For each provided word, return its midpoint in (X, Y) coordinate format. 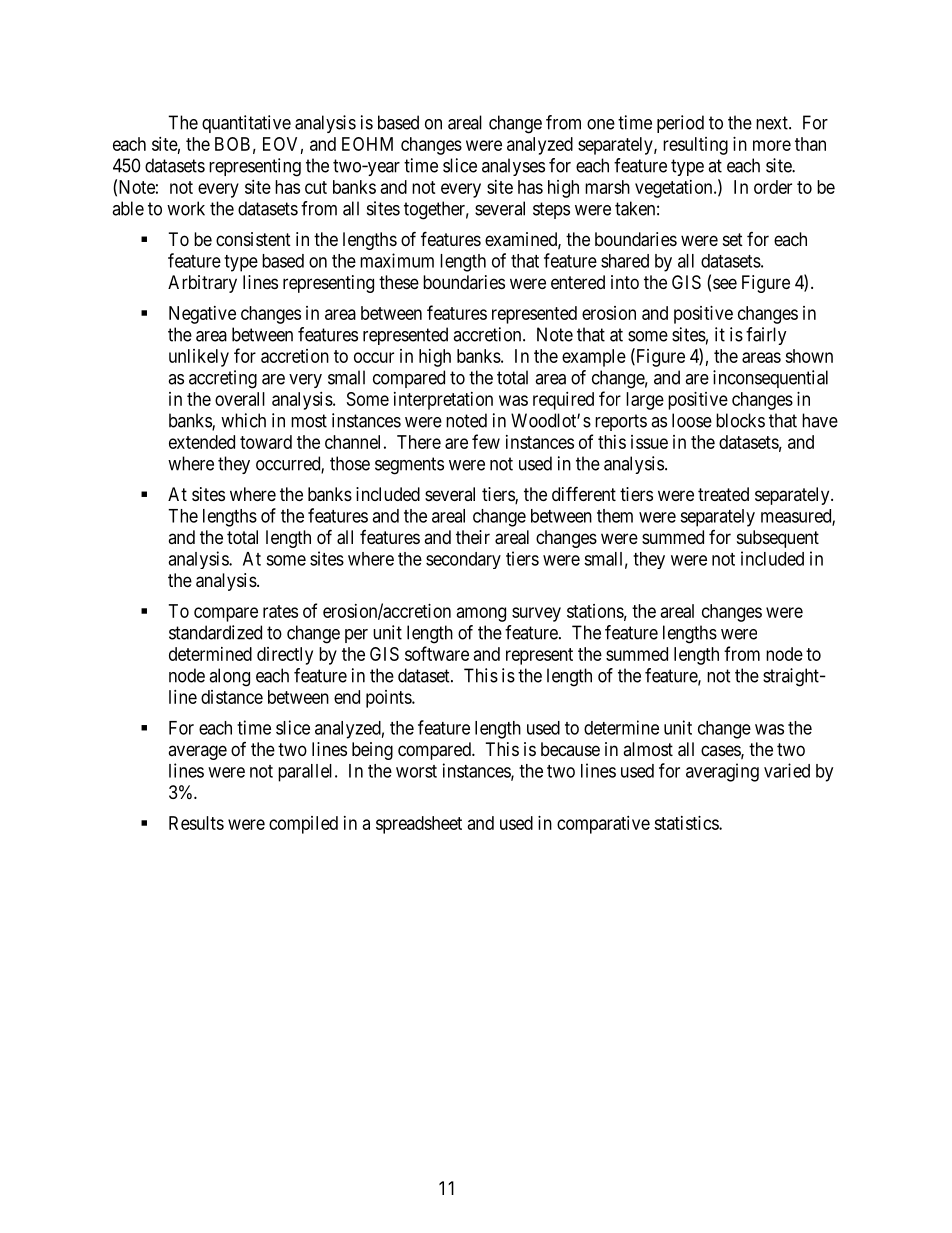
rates (280, 611)
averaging (722, 772)
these (399, 282)
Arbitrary (202, 284)
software (437, 653)
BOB (232, 144)
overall (240, 399)
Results (196, 823)
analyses (513, 167)
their (473, 537)
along (229, 677)
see (725, 283)
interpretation (443, 401)
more (772, 145)
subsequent (778, 539)
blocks (740, 420)
